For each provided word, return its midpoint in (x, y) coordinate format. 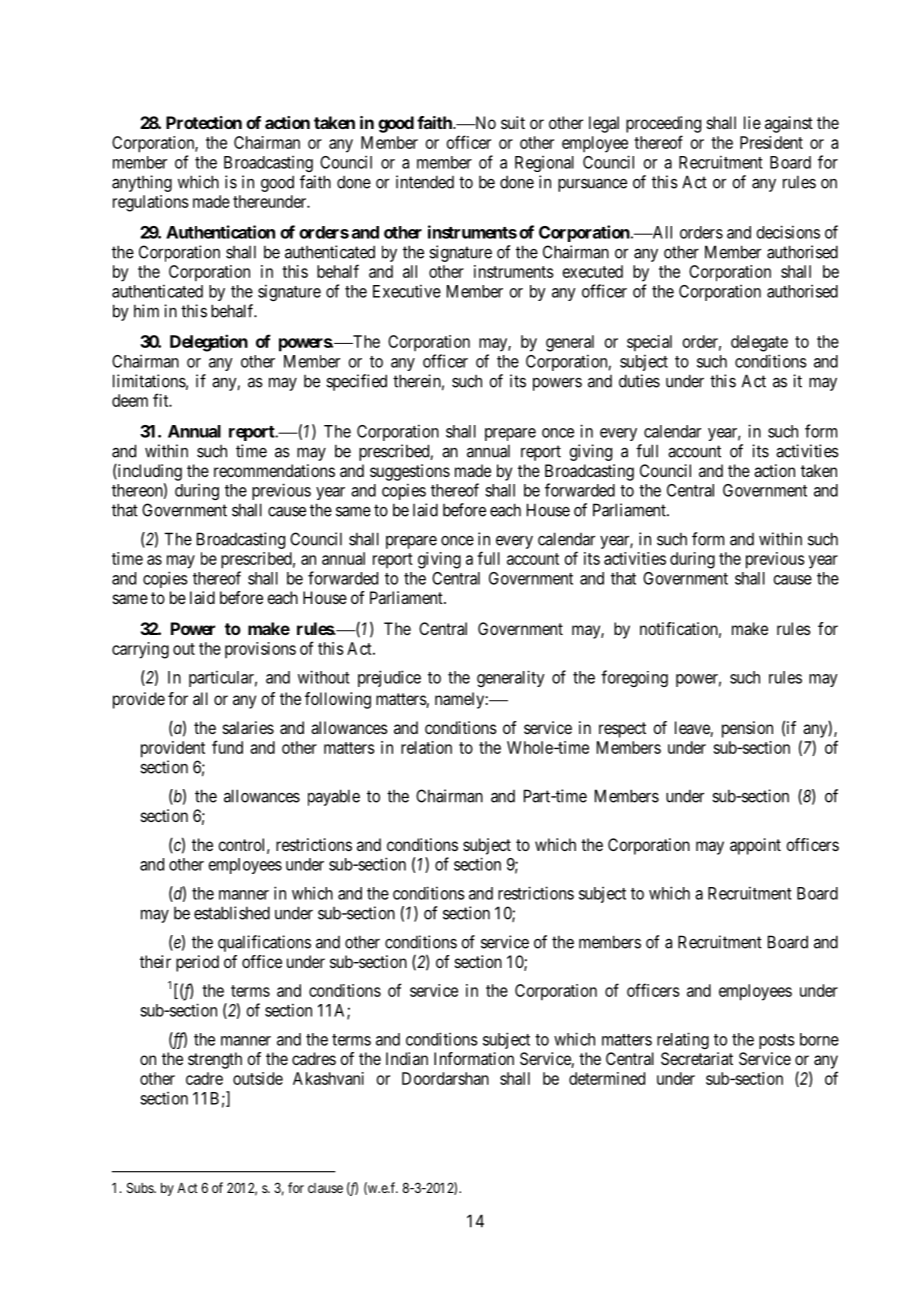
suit (513, 122)
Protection (204, 122)
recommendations (274, 470)
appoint (755, 846)
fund (227, 747)
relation (426, 747)
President (771, 142)
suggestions (410, 472)
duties (639, 381)
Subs (141, 1187)
